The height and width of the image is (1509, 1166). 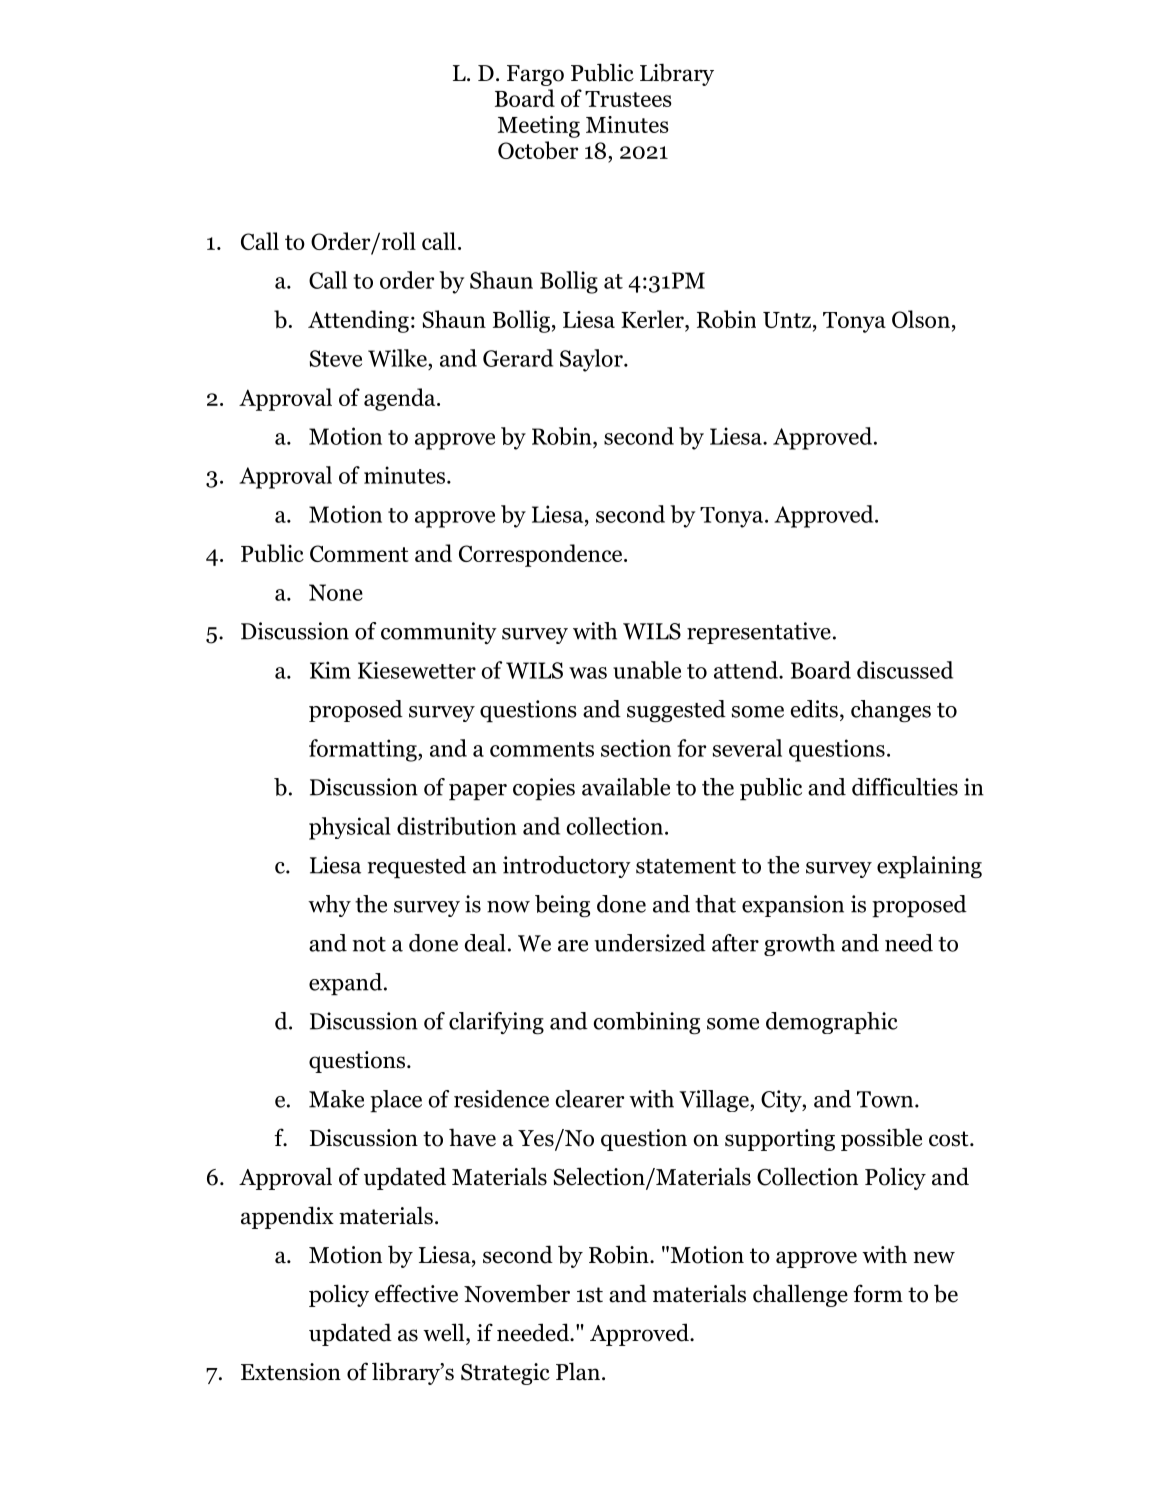 What do you see at coordinates (628, 99) in the image?
I see `Trustees` at bounding box center [628, 99].
